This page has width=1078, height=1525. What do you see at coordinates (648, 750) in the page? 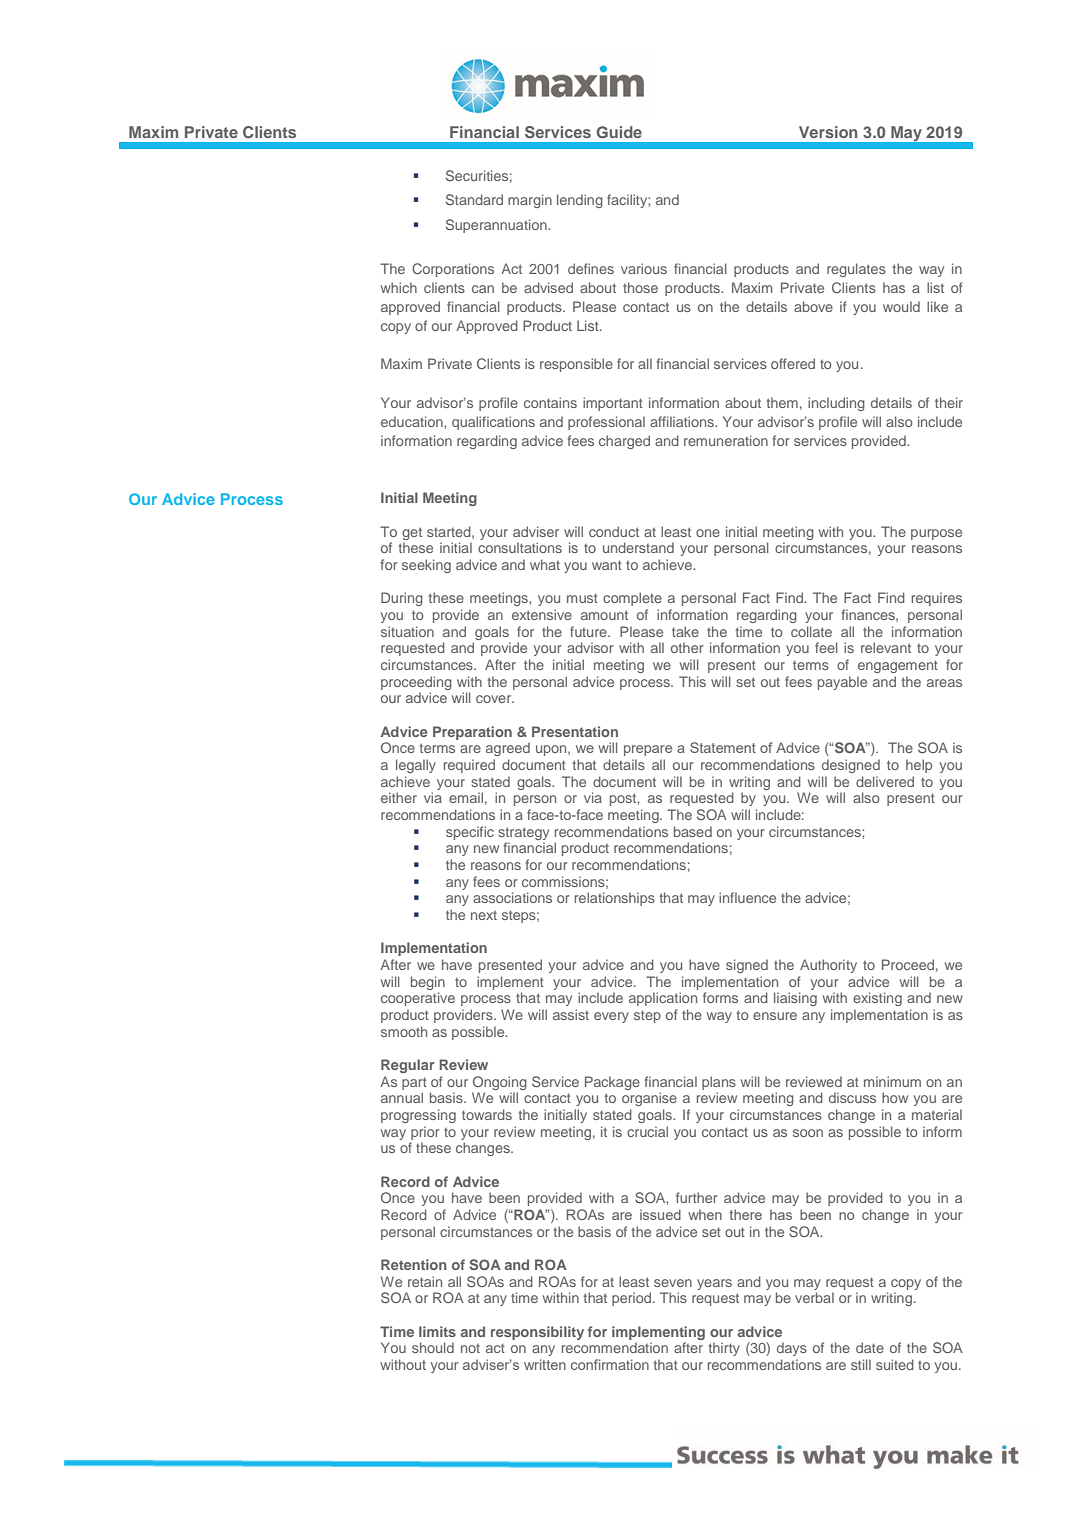
I see `prepare` at bounding box center [648, 750].
